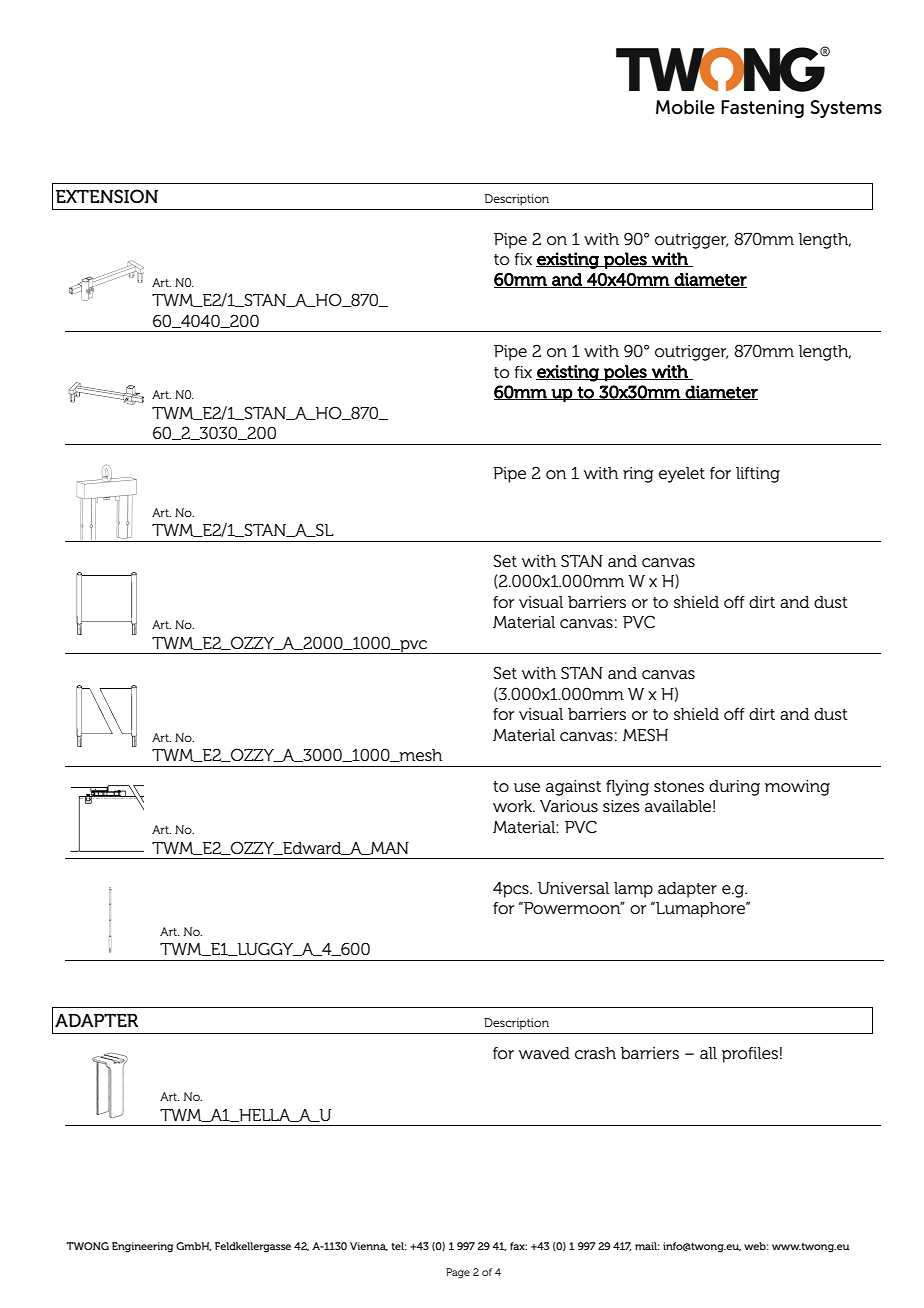 This image has height=1308, width=924. I want to click on work, so click(514, 806).
